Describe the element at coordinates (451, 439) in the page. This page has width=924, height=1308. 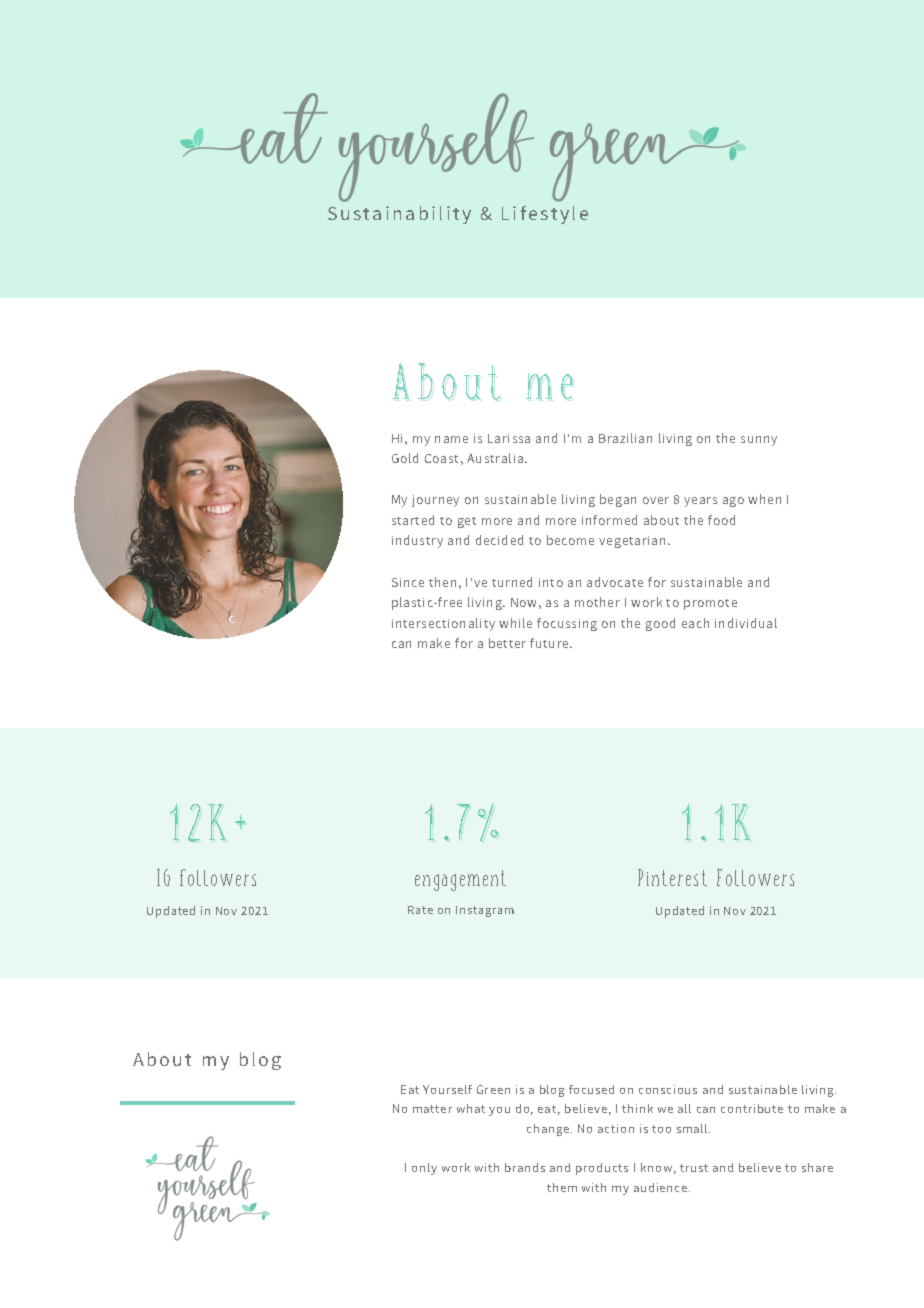
I see `name` at that location.
